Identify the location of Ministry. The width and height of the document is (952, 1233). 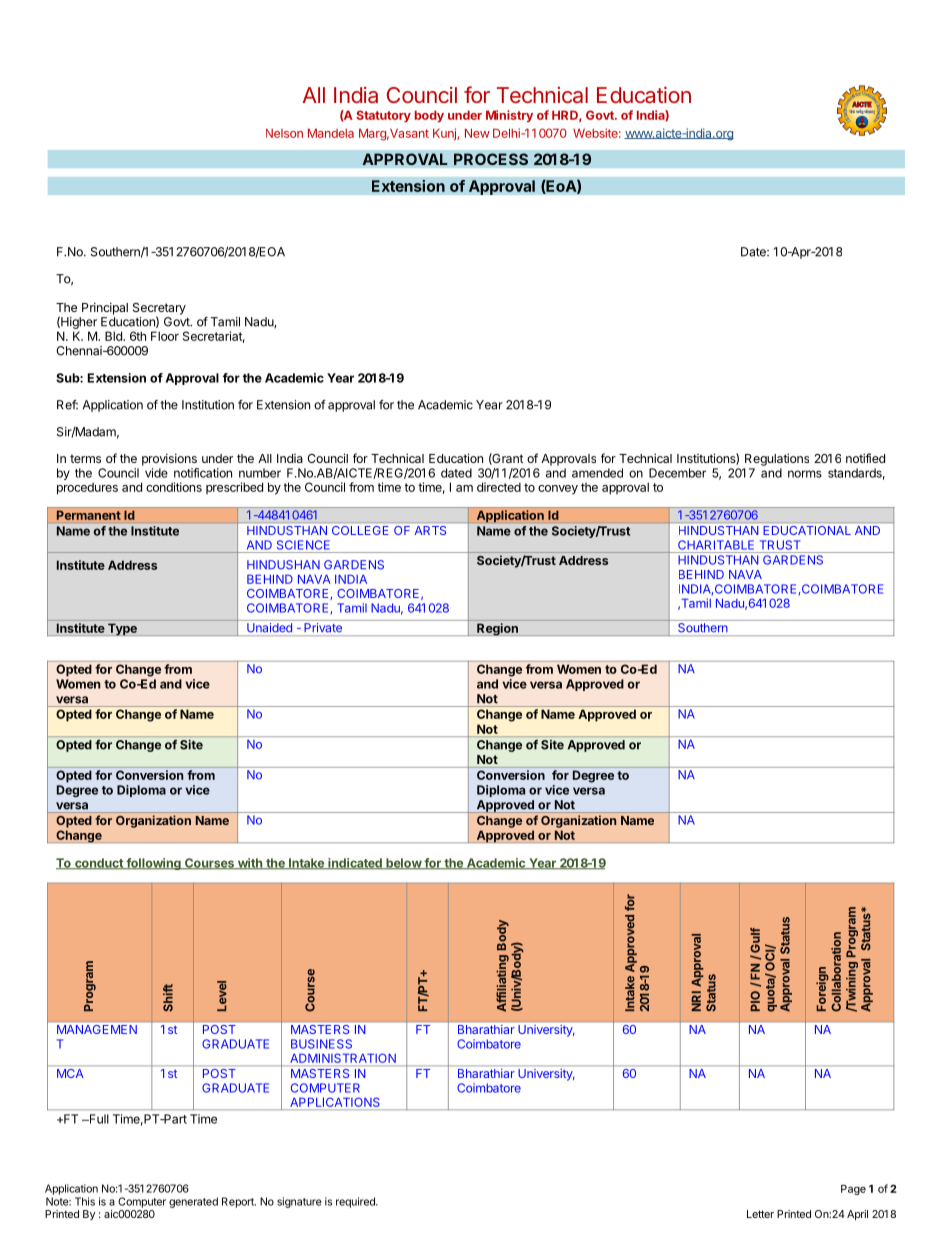
(509, 116).
